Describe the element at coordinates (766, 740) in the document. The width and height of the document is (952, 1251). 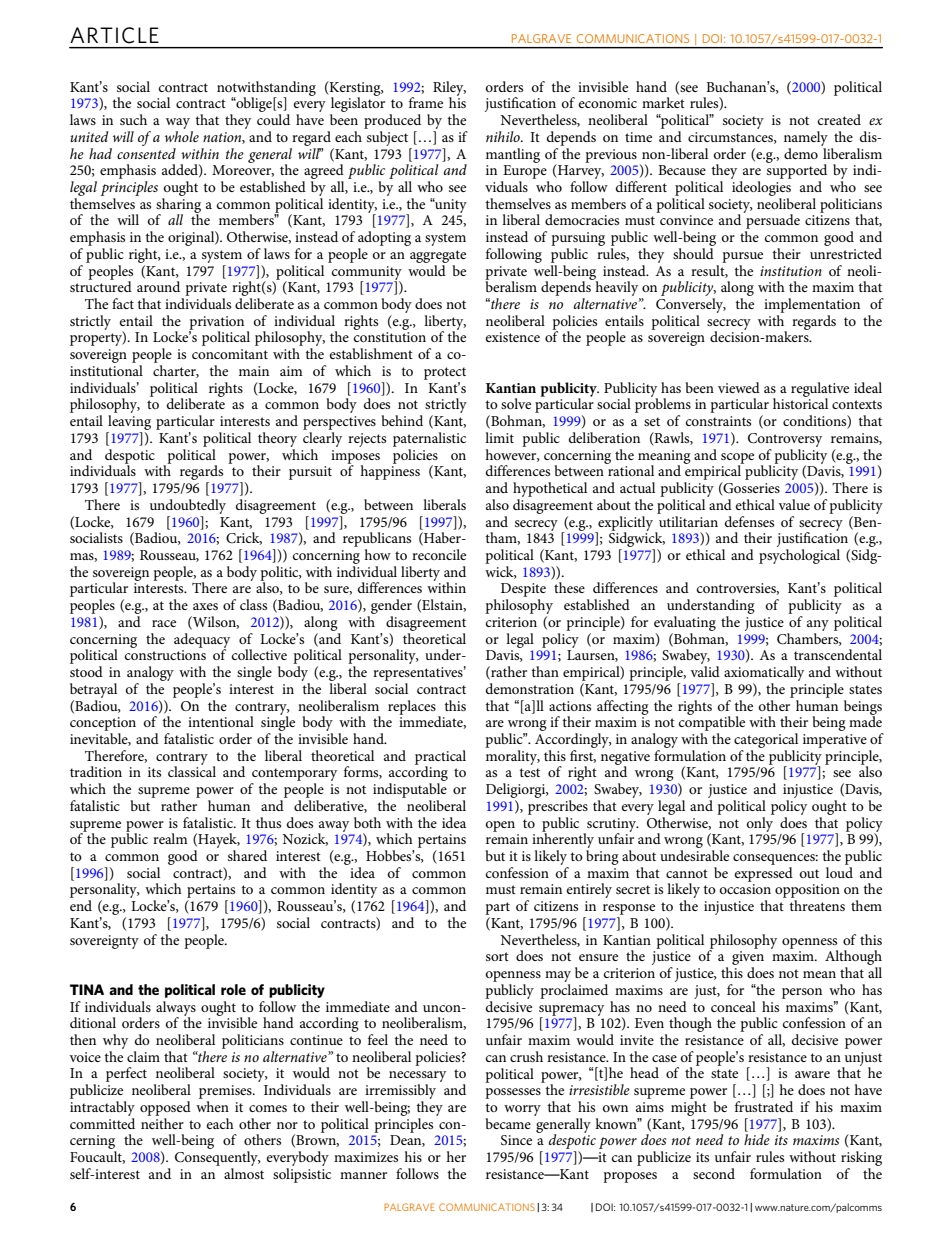
I see `categorical` at that location.
